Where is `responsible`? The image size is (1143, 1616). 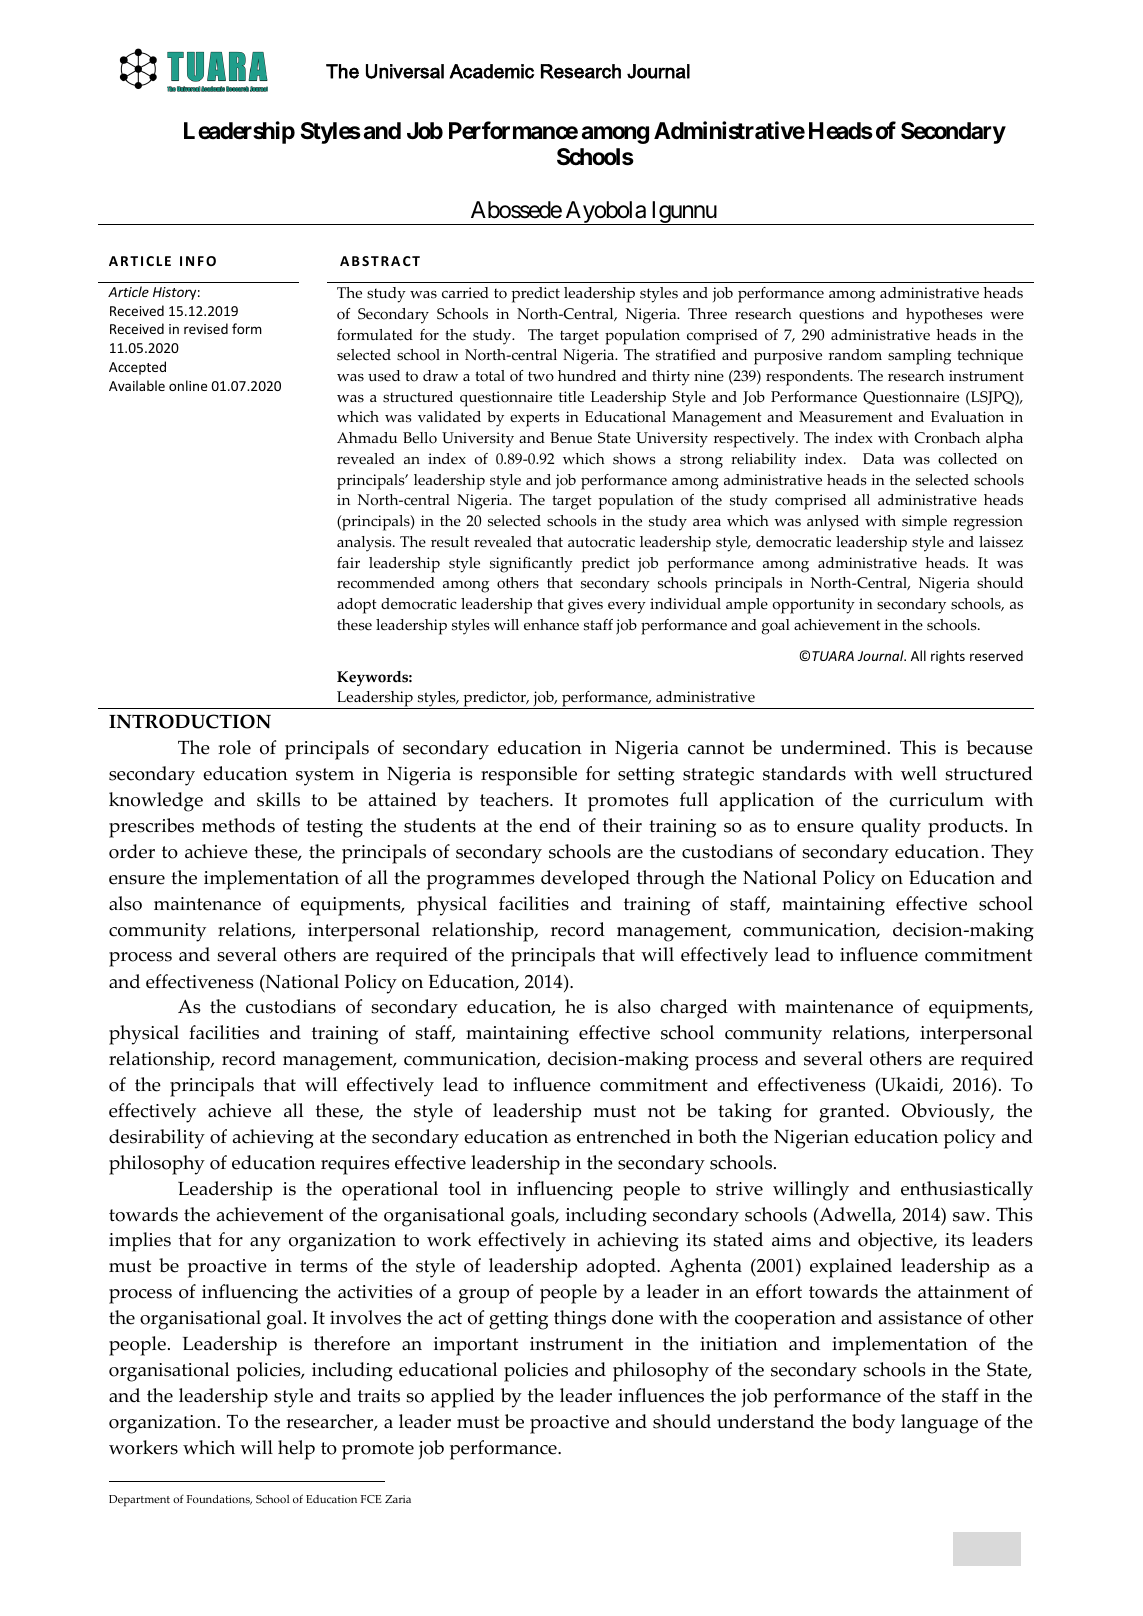 responsible is located at coordinates (529, 776).
